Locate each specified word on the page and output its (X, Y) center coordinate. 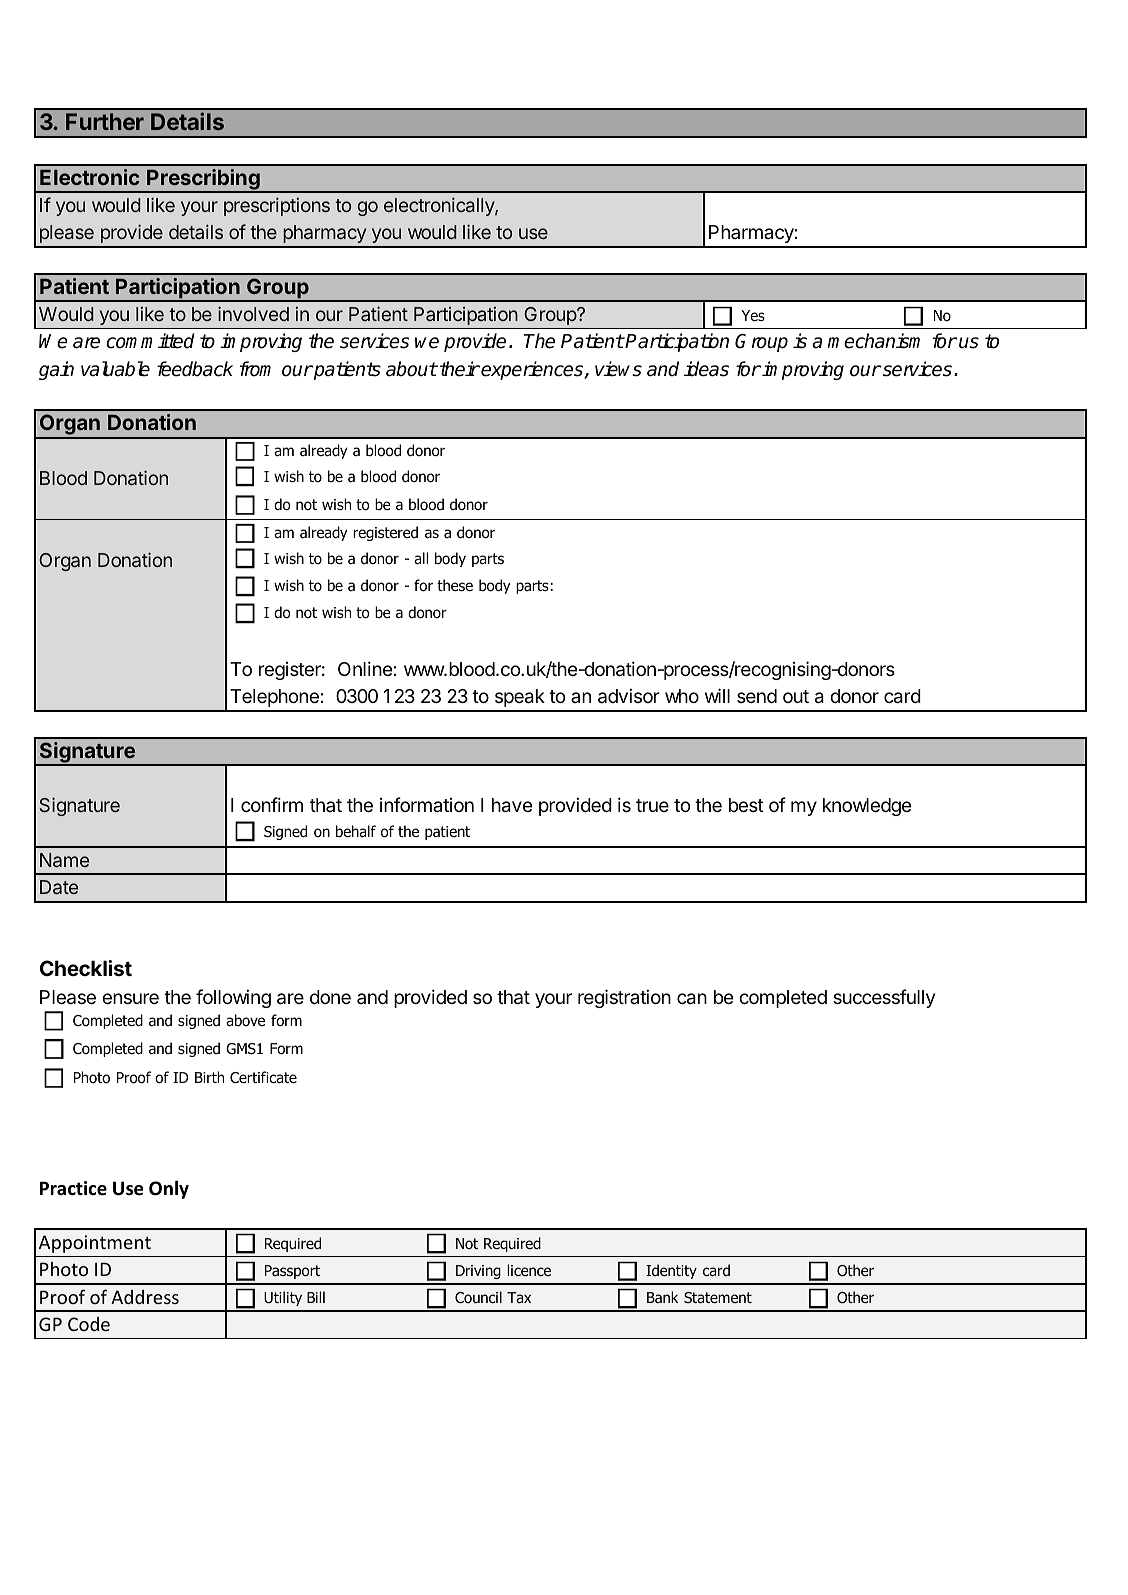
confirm (272, 804)
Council (478, 1297)
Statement (718, 1298)
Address (145, 1297)
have (512, 805)
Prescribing (203, 180)
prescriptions (277, 206)
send (757, 696)
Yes (753, 315)
